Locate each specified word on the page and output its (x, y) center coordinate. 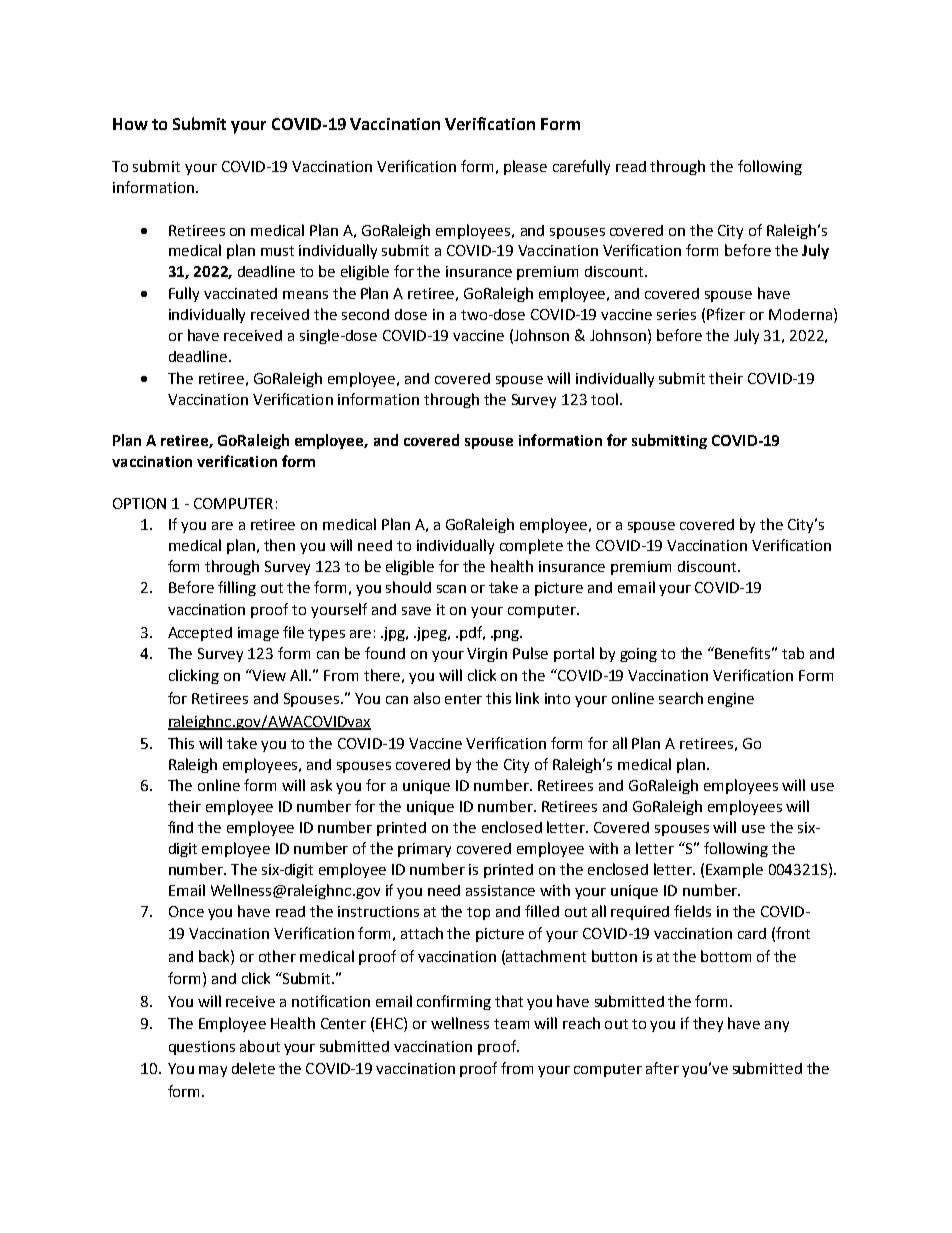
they (708, 1024)
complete (531, 546)
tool (604, 399)
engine (731, 700)
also (427, 698)
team (511, 1024)
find (180, 827)
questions (202, 1048)
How (130, 124)
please (525, 167)
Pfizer (726, 314)
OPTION (139, 503)
